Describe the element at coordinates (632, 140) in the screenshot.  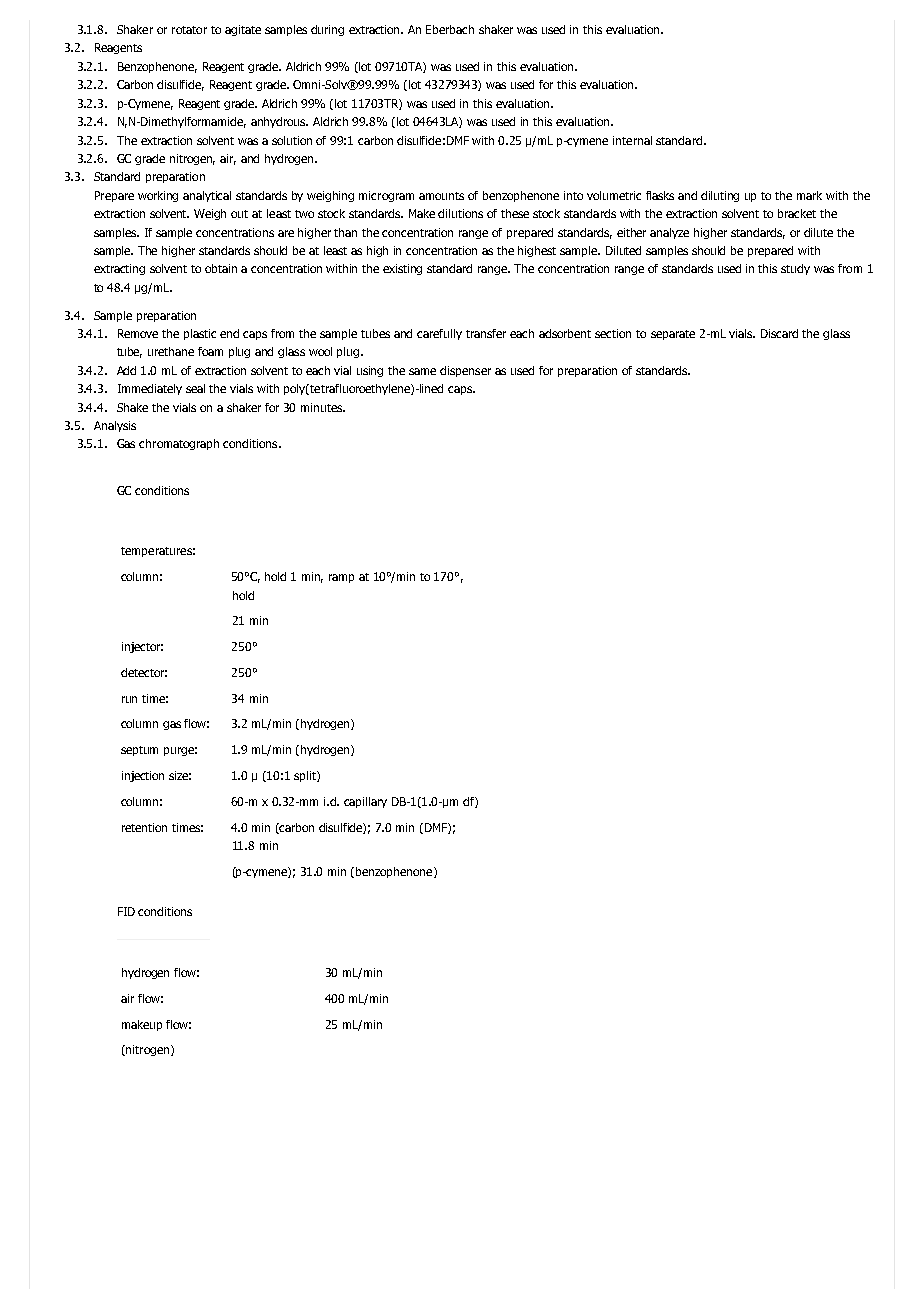
I see `internal` at that location.
